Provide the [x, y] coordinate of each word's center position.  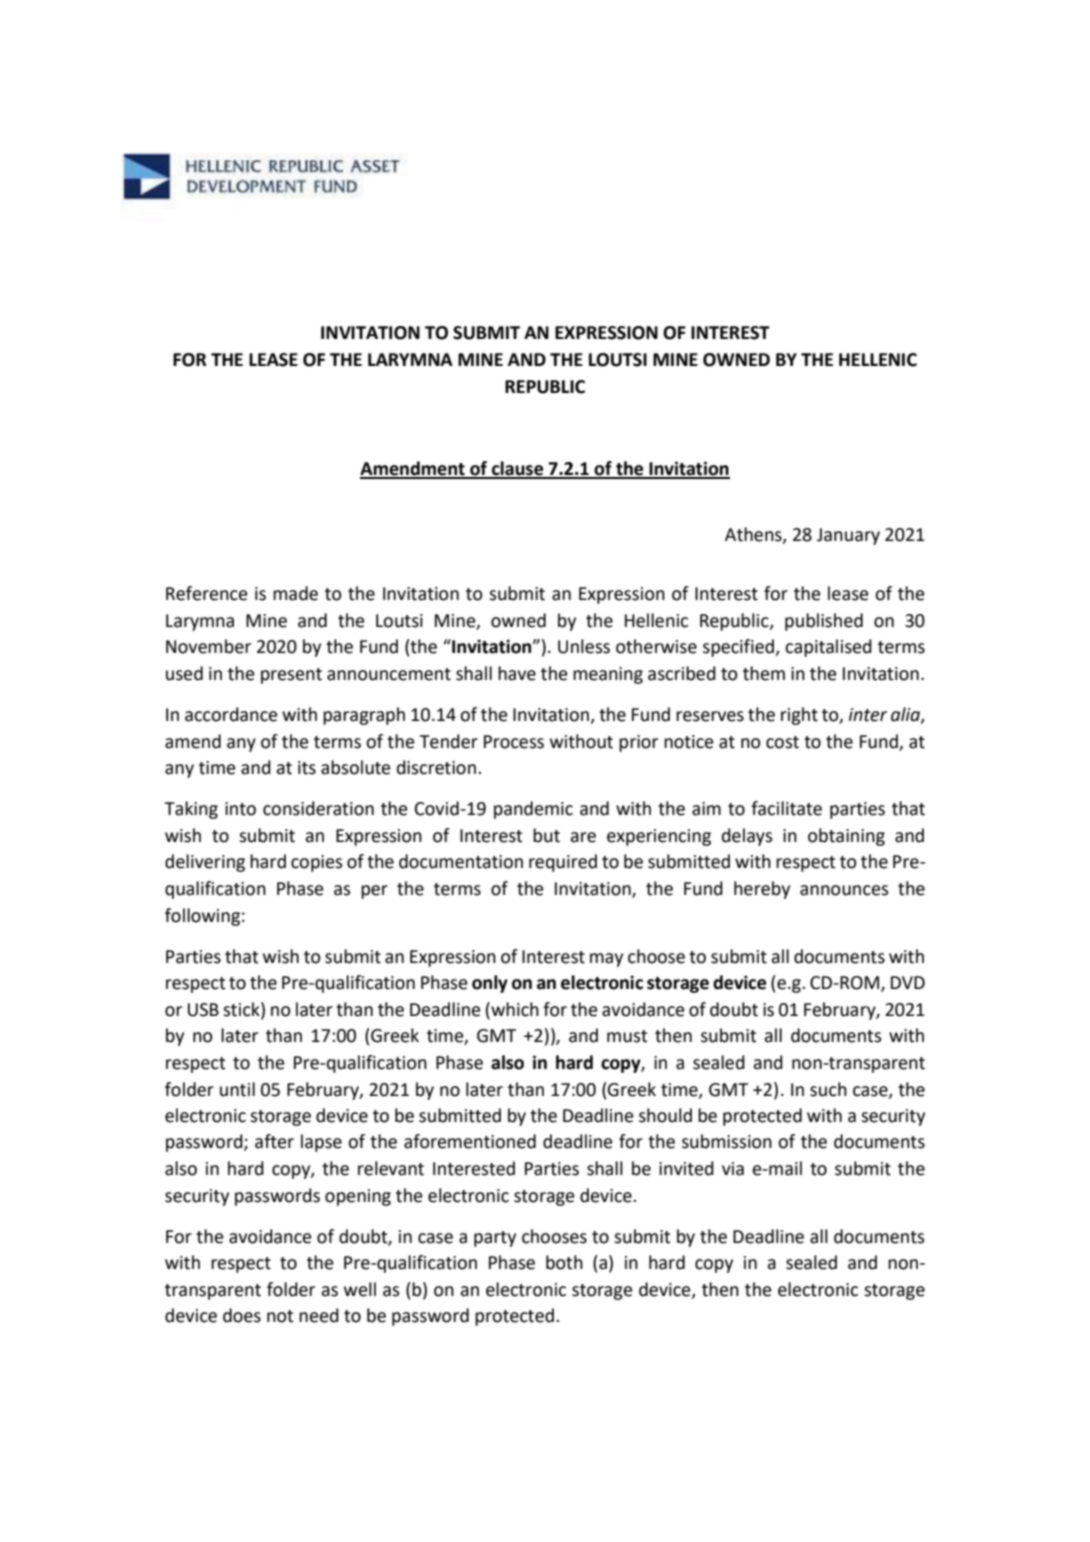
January [848, 536]
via [733, 1169]
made [295, 593]
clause [518, 469]
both [564, 1262]
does [242, 1315]
